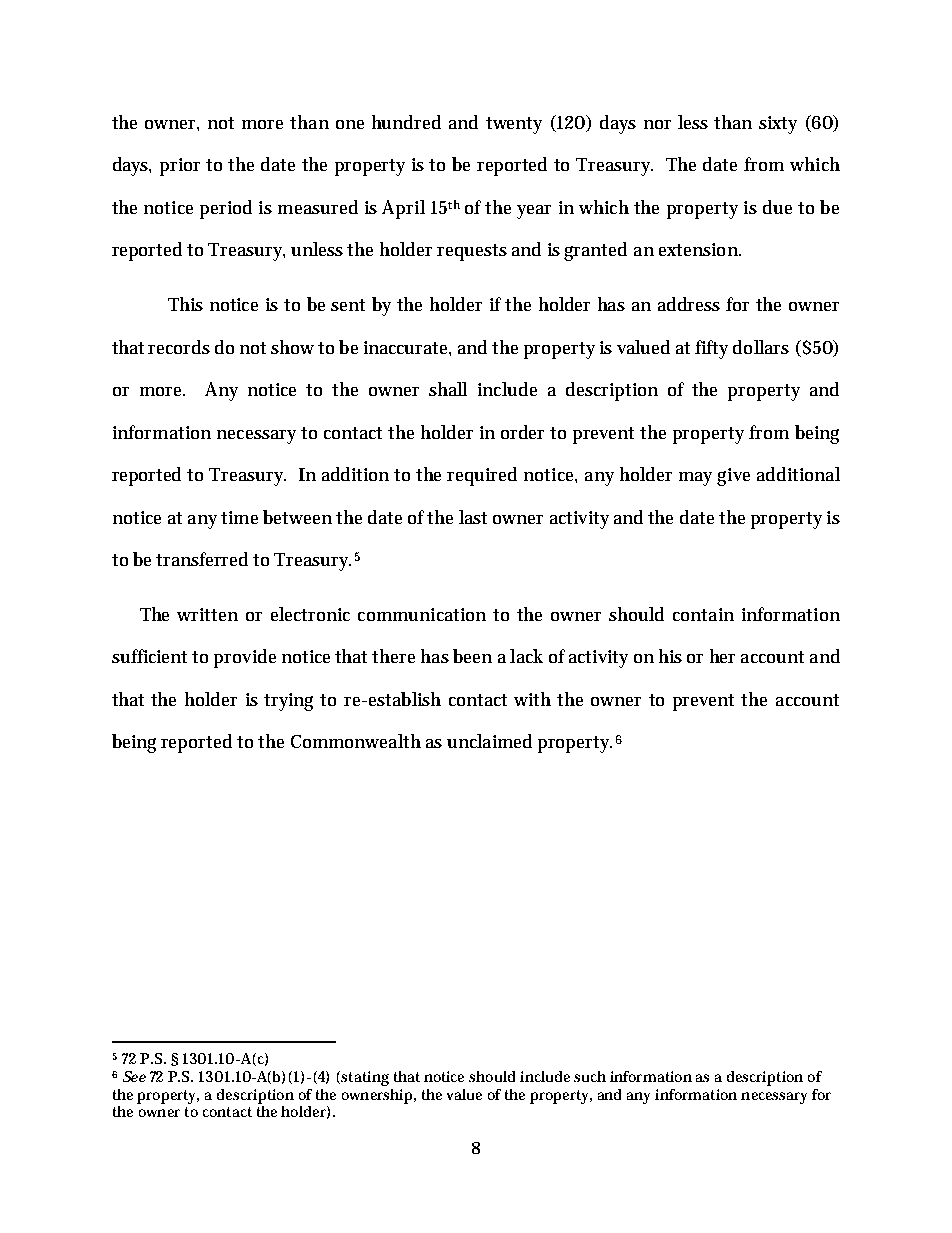  I want to click on may, so click(695, 479).
